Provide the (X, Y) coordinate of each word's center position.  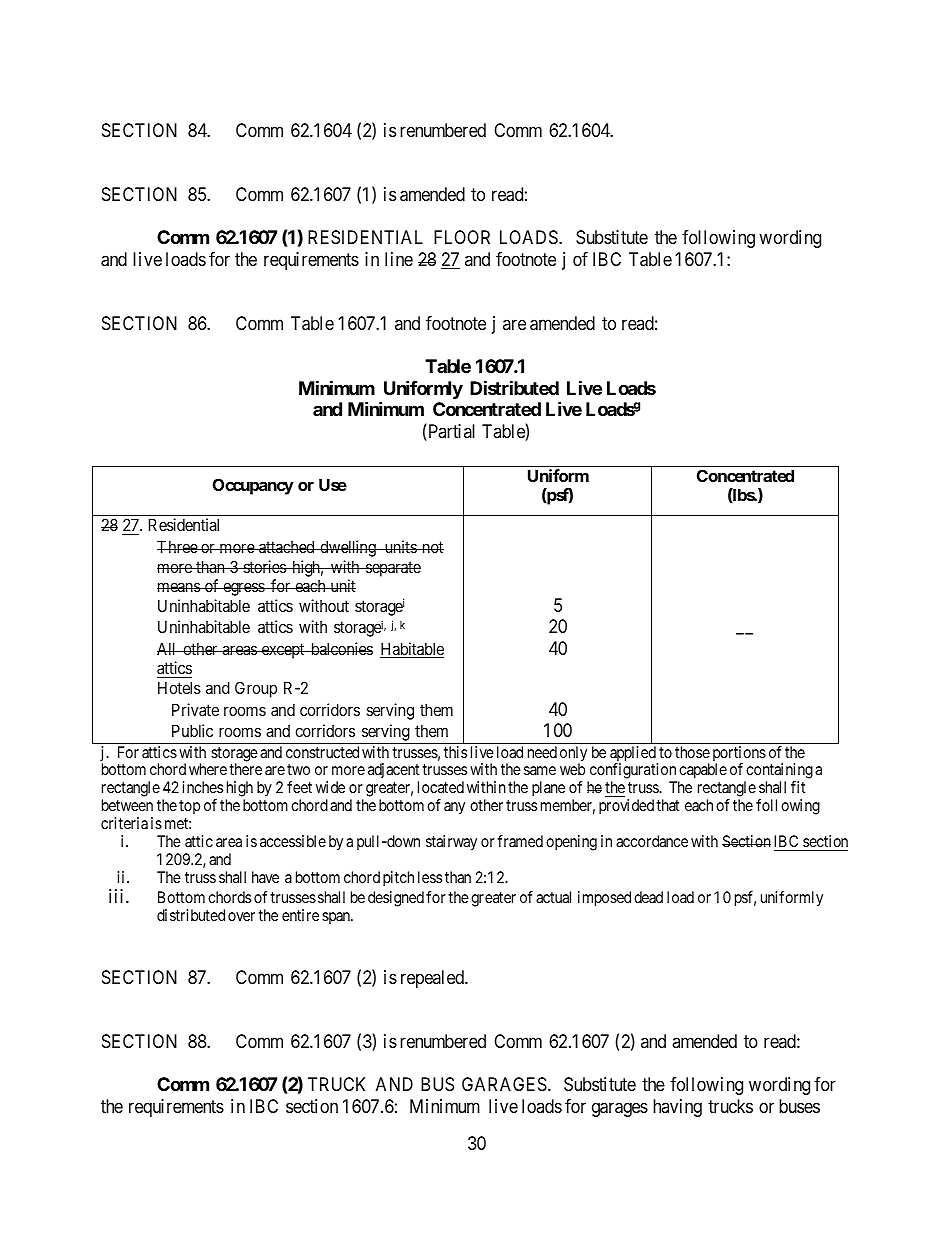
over (241, 916)
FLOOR (462, 237)
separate (392, 569)
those (692, 752)
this (456, 752)
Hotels (179, 687)
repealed (433, 979)
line (399, 259)
